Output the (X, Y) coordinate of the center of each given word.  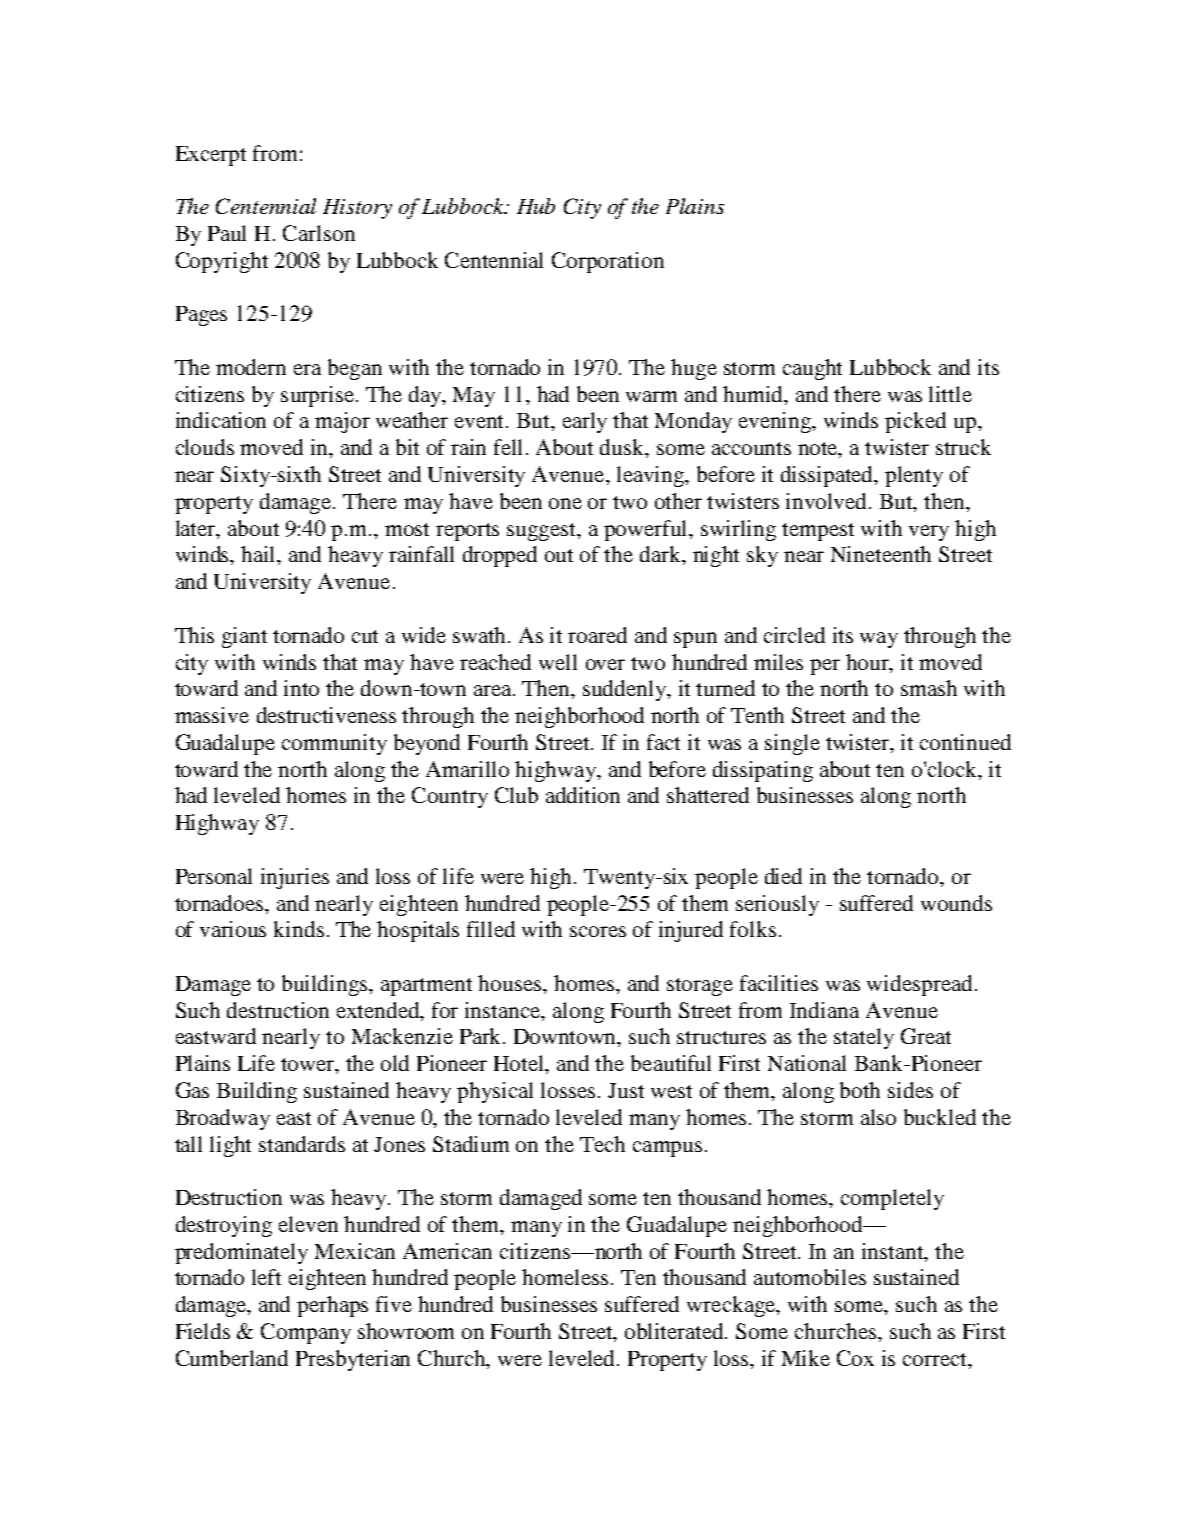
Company (306, 1333)
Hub (536, 206)
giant (244, 637)
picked (915, 422)
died (783, 876)
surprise (317, 396)
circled (794, 635)
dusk (623, 448)
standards (302, 1144)
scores (598, 931)
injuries (295, 878)
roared (597, 635)
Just (626, 1090)
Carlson (319, 233)
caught (812, 369)
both (860, 1090)
